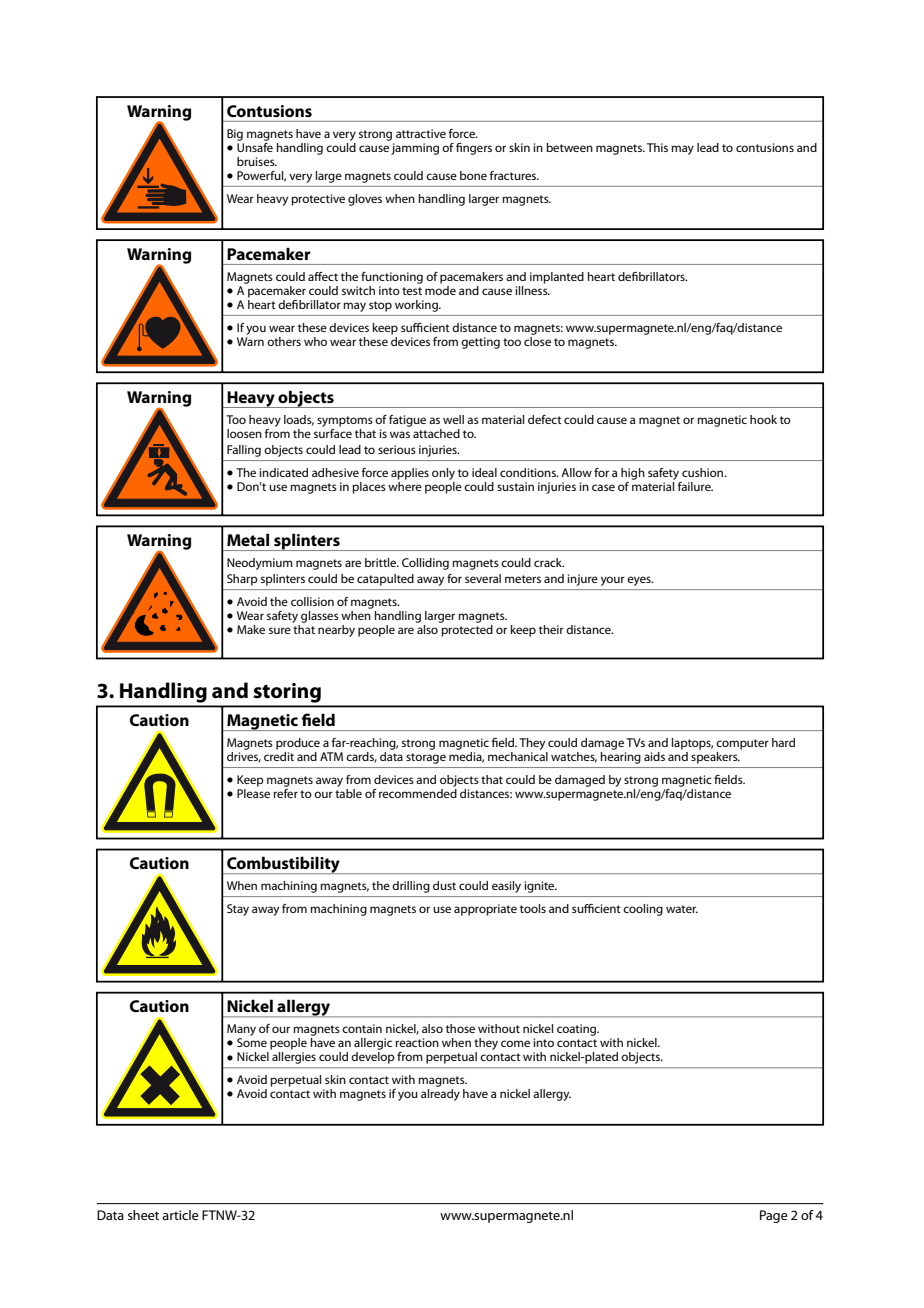 This screenshot has width=924, height=1308. What do you see at coordinates (248, 539) in the screenshot?
I see `Metal` at bounding box center [248, 539].
